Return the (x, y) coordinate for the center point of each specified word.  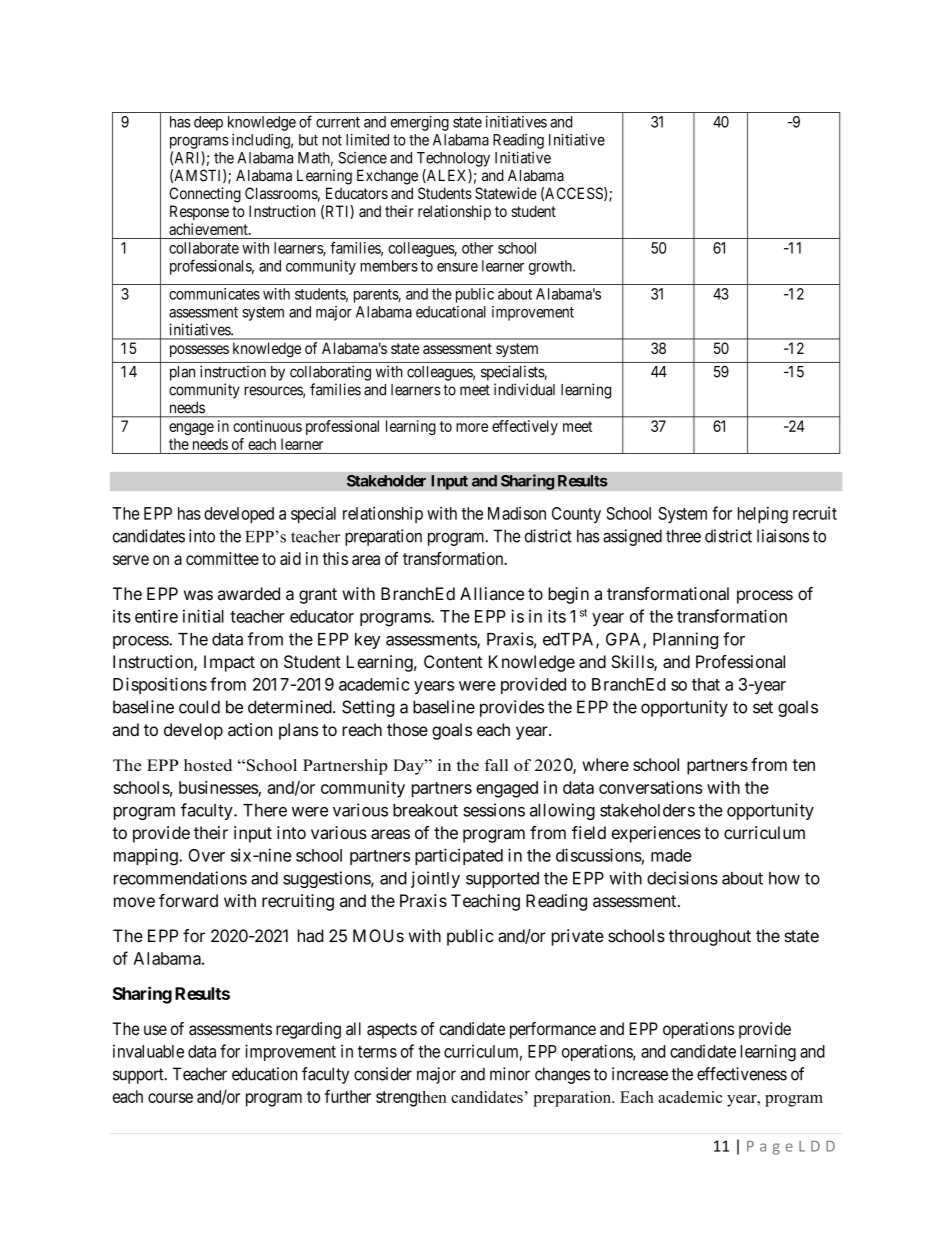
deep (208, 123)
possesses (199, 351)
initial (203, 616)
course (170, 1098)
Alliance (492, 593)
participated (459, 856)
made (671, 855)
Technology (453, 159)
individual (524, 389)
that (706, 684)
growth (551, 267)
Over (207, 855)
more (472, 427)
